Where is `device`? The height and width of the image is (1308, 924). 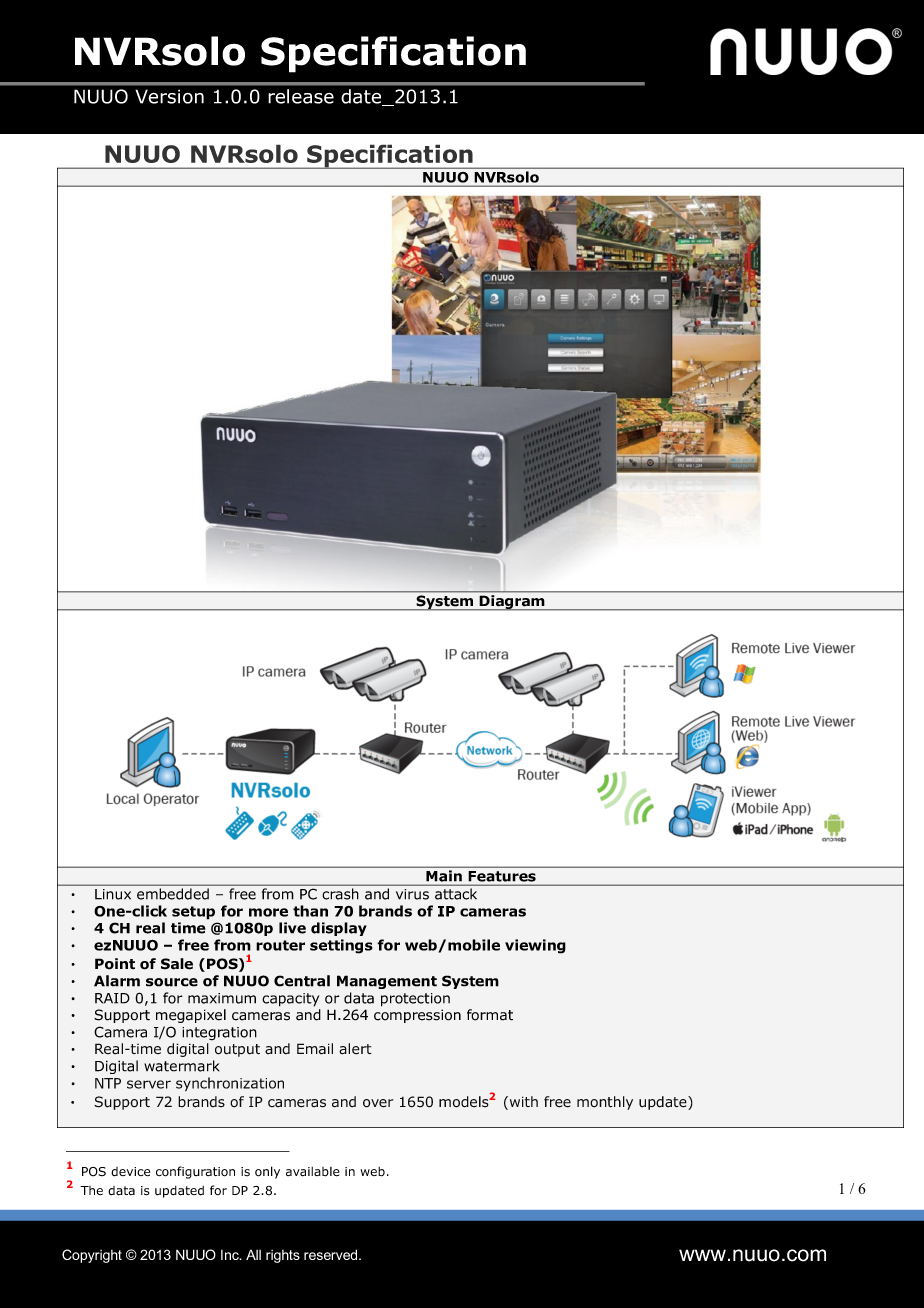
device is located at coordinates (130, 1172).
